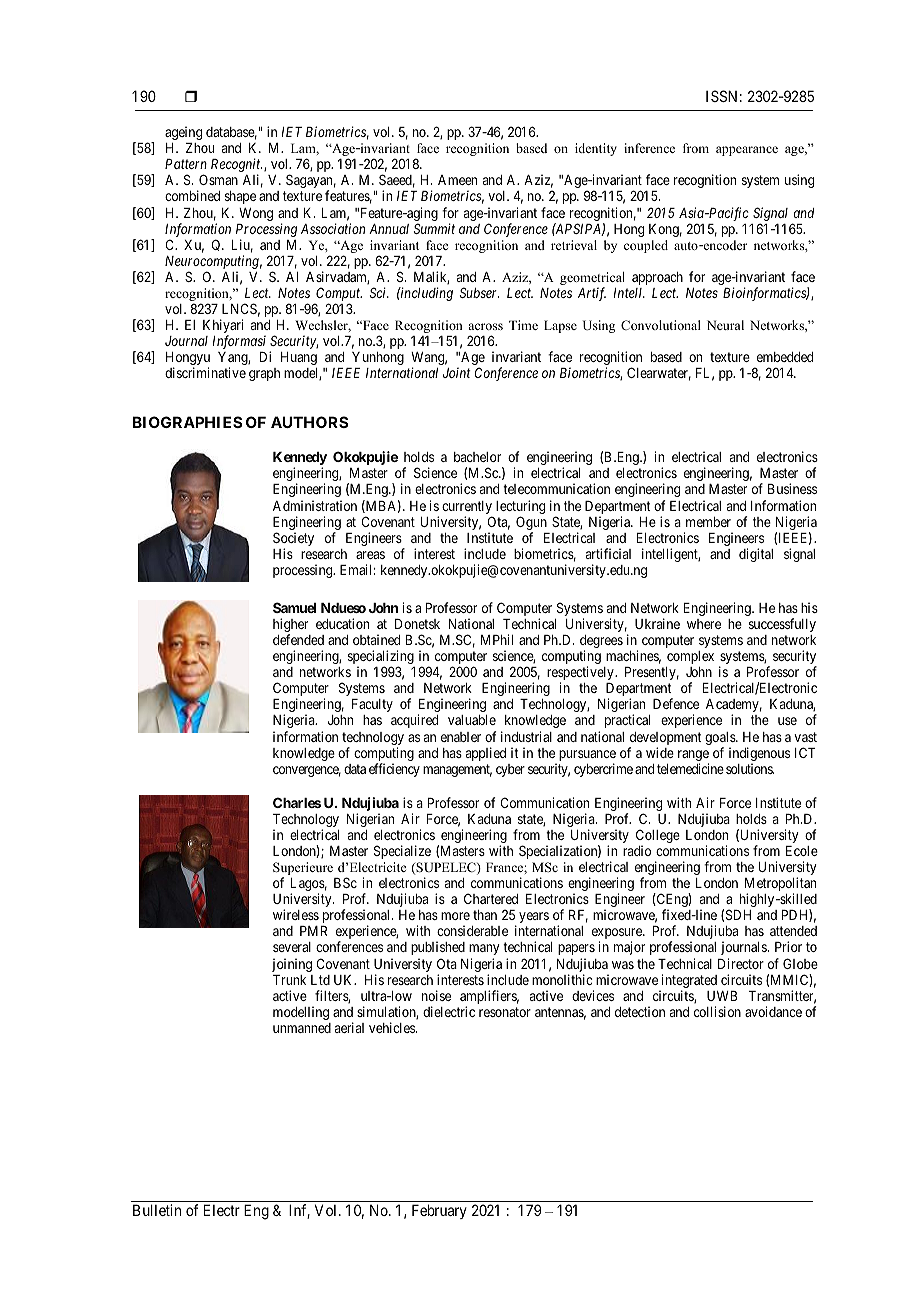 This document has height=1308, width=924. Describe the element at coordinates (240, 197) in the document. I see `shape` at that location.
